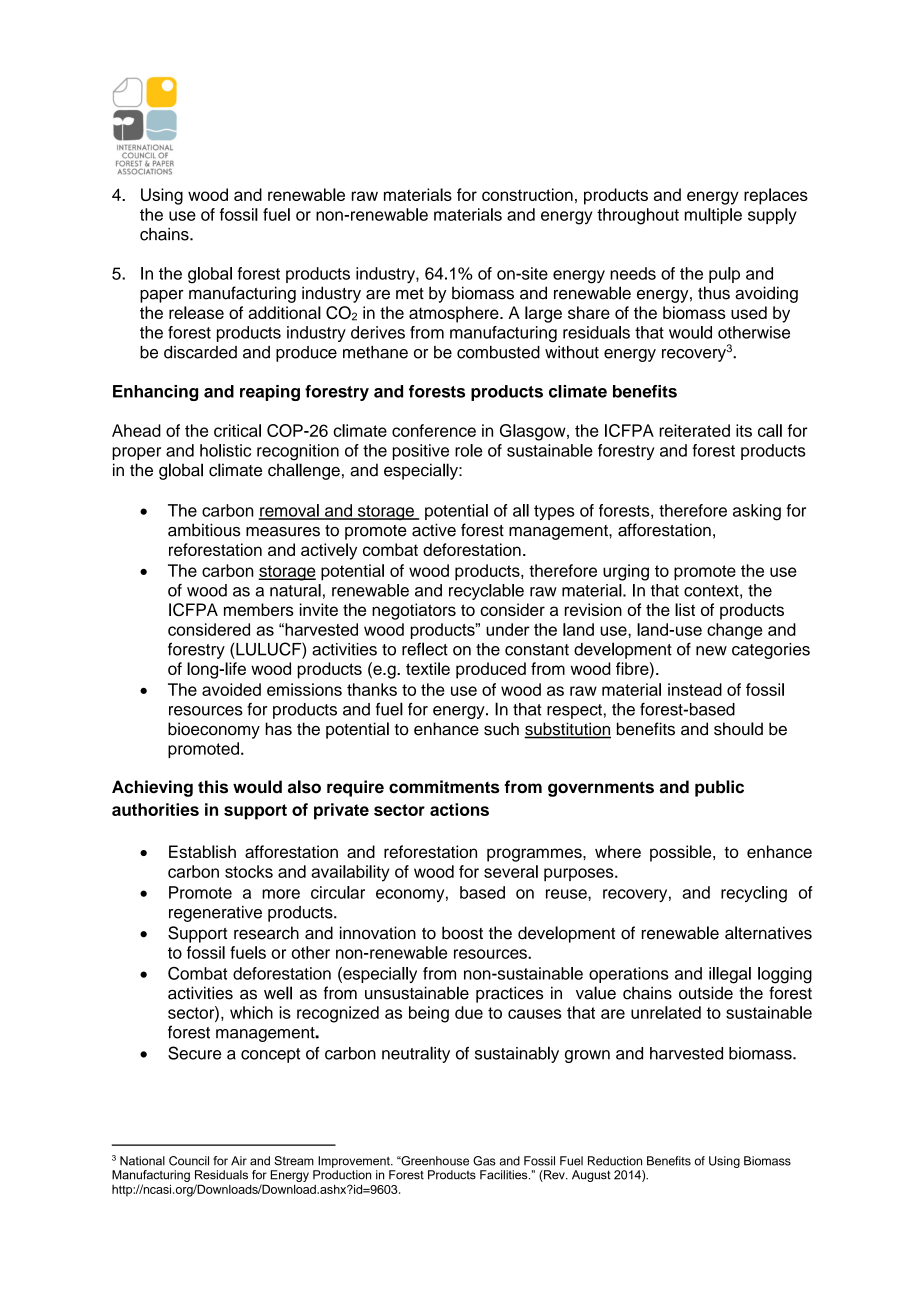 Image resolution: width=924 pixels, height=1308 pixels. What do you see at coordinates (694, 430) in the image?
I see `reiterated` at bounding box center [694, 430].
